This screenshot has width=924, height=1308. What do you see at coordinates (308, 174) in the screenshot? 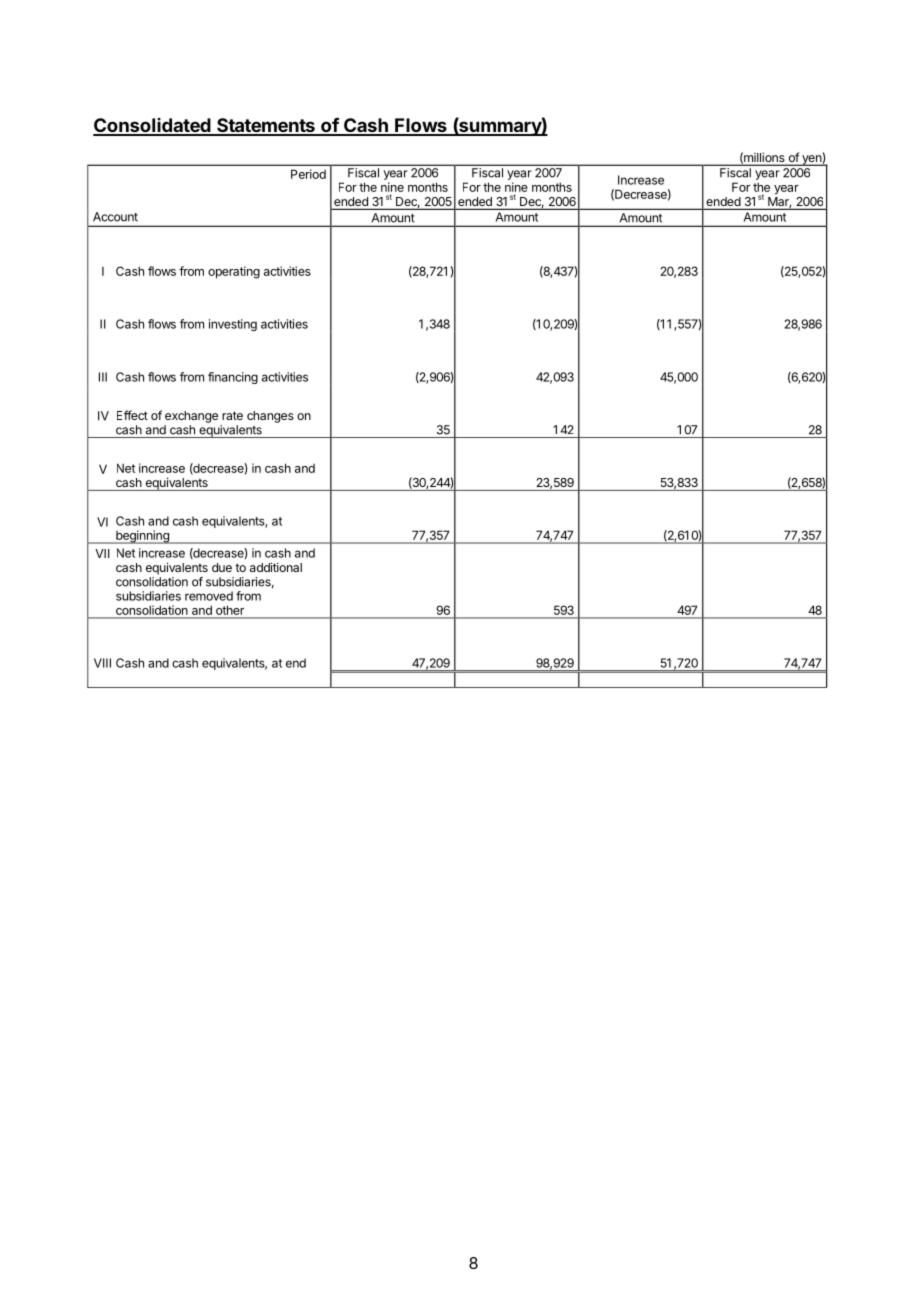
I see `Period` at bounding box center [308, 174].
